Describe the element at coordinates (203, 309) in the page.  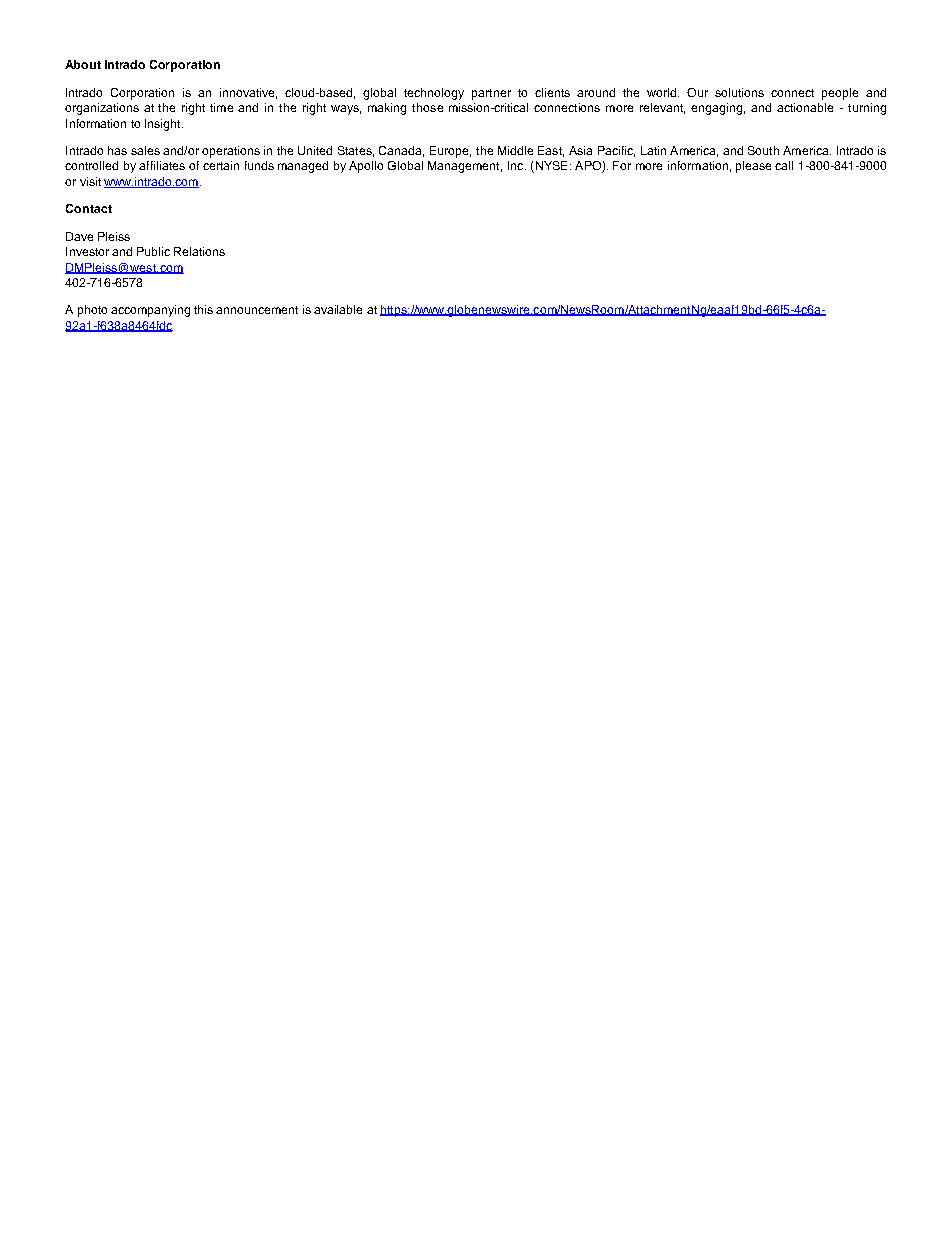
I see `this` at that location.
